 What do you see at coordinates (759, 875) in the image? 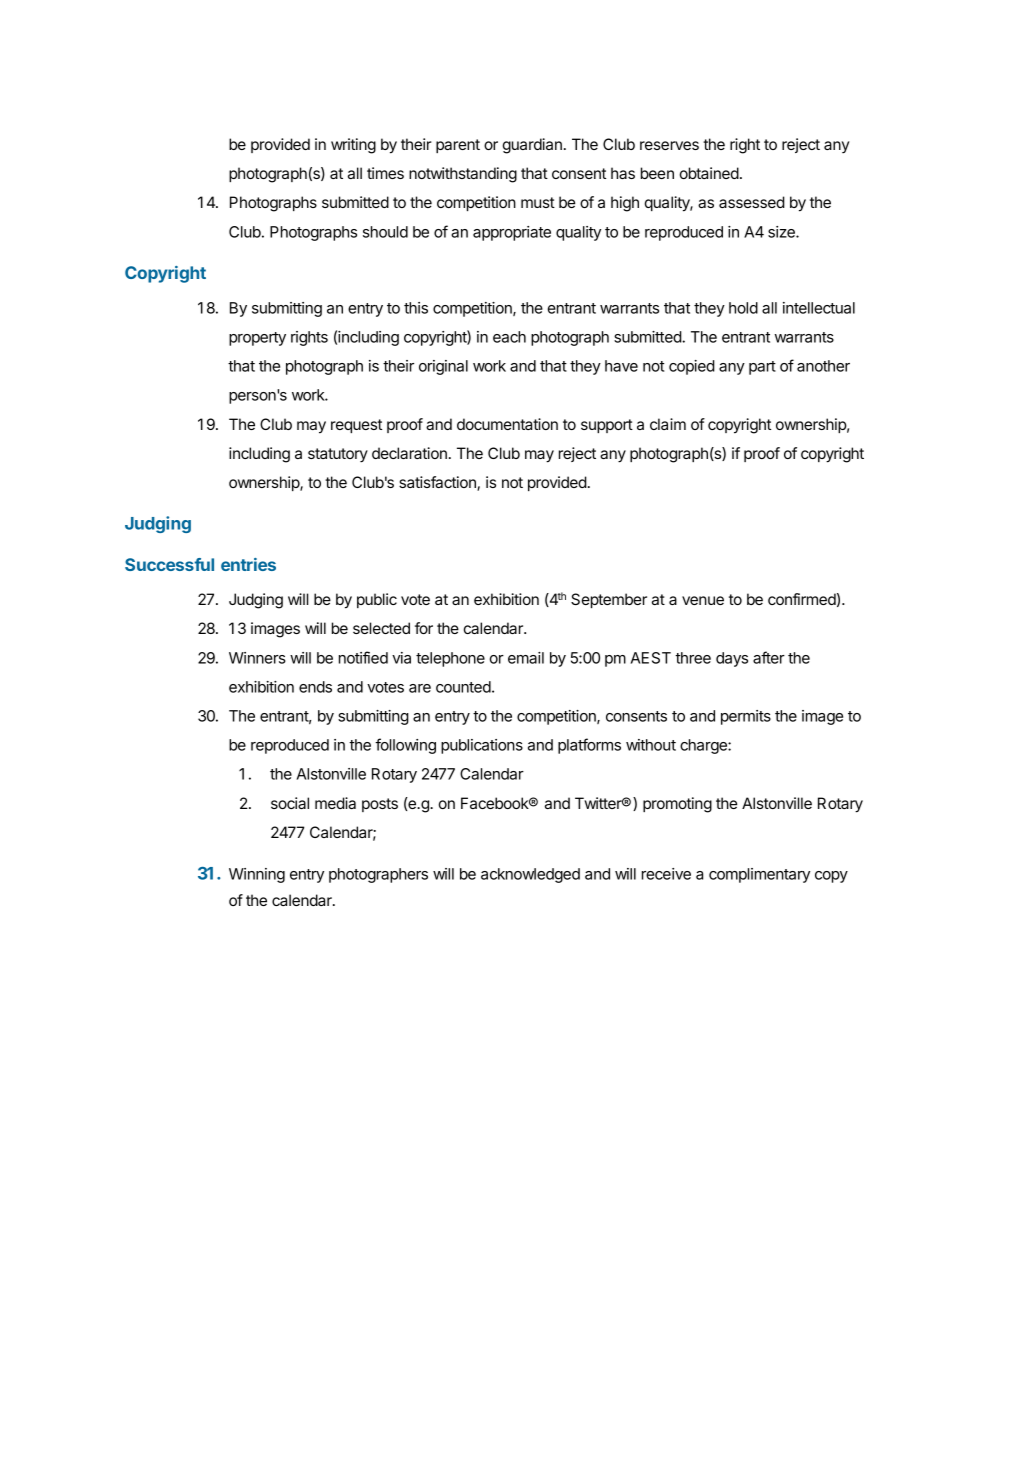
I see `complimentary` at bounding box center [759, 875].
